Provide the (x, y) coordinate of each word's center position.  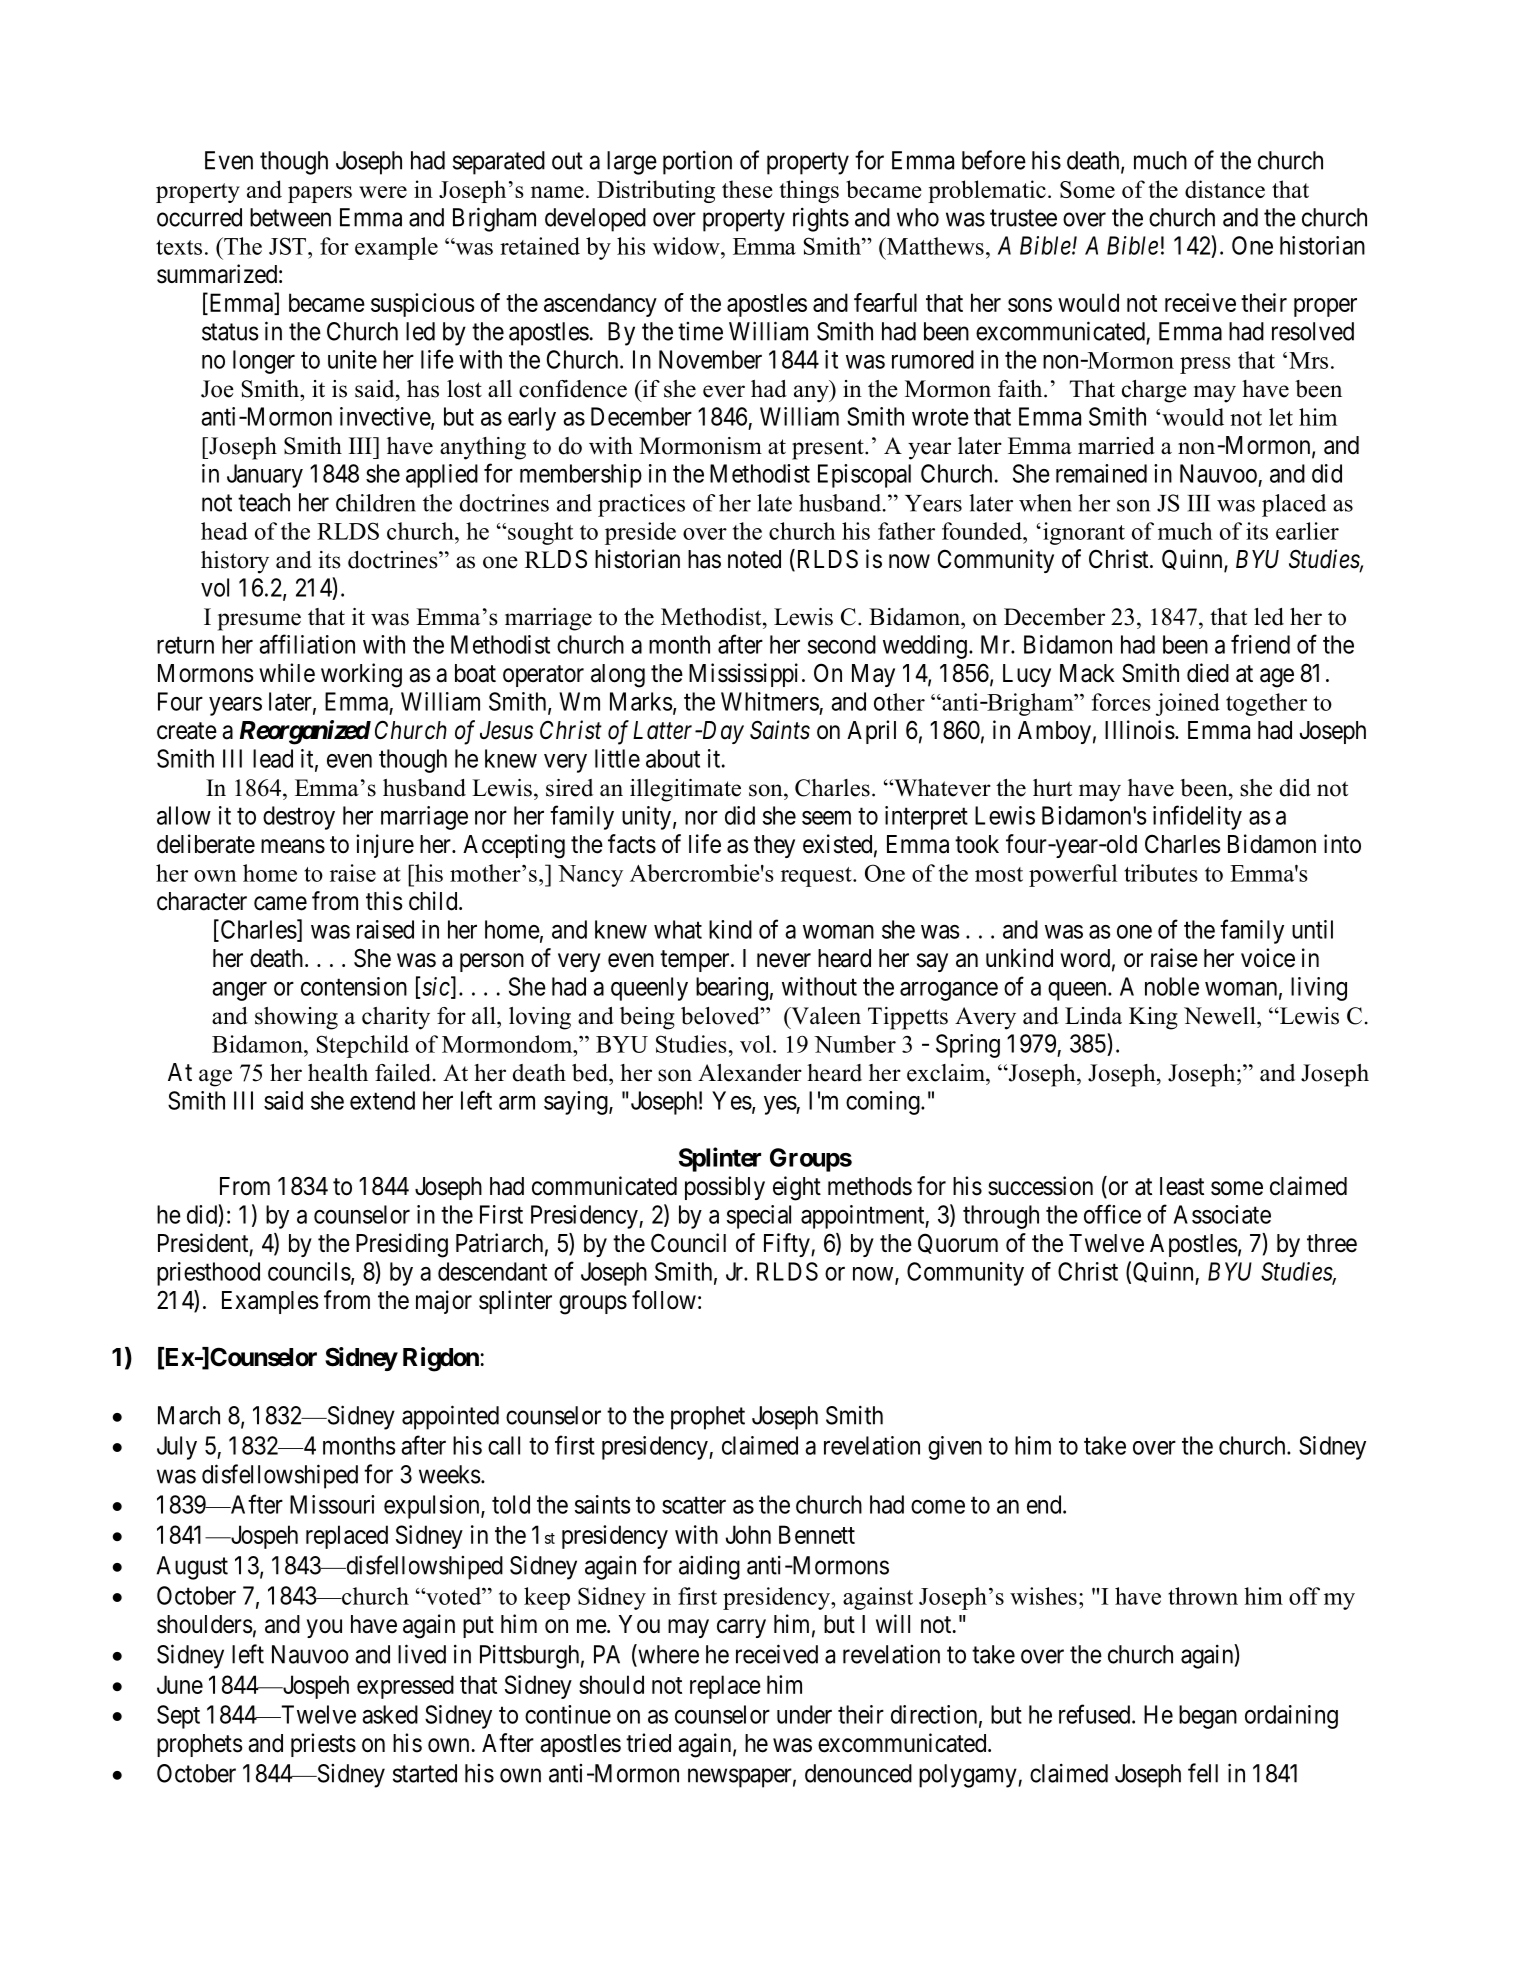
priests (323, 1745)
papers (320, 194)
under (804, 1714)
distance (1225, 189)
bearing (732, 989)
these (747, 189)
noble (1172, 986)
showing (296, 1018)
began (1208, 1717)
